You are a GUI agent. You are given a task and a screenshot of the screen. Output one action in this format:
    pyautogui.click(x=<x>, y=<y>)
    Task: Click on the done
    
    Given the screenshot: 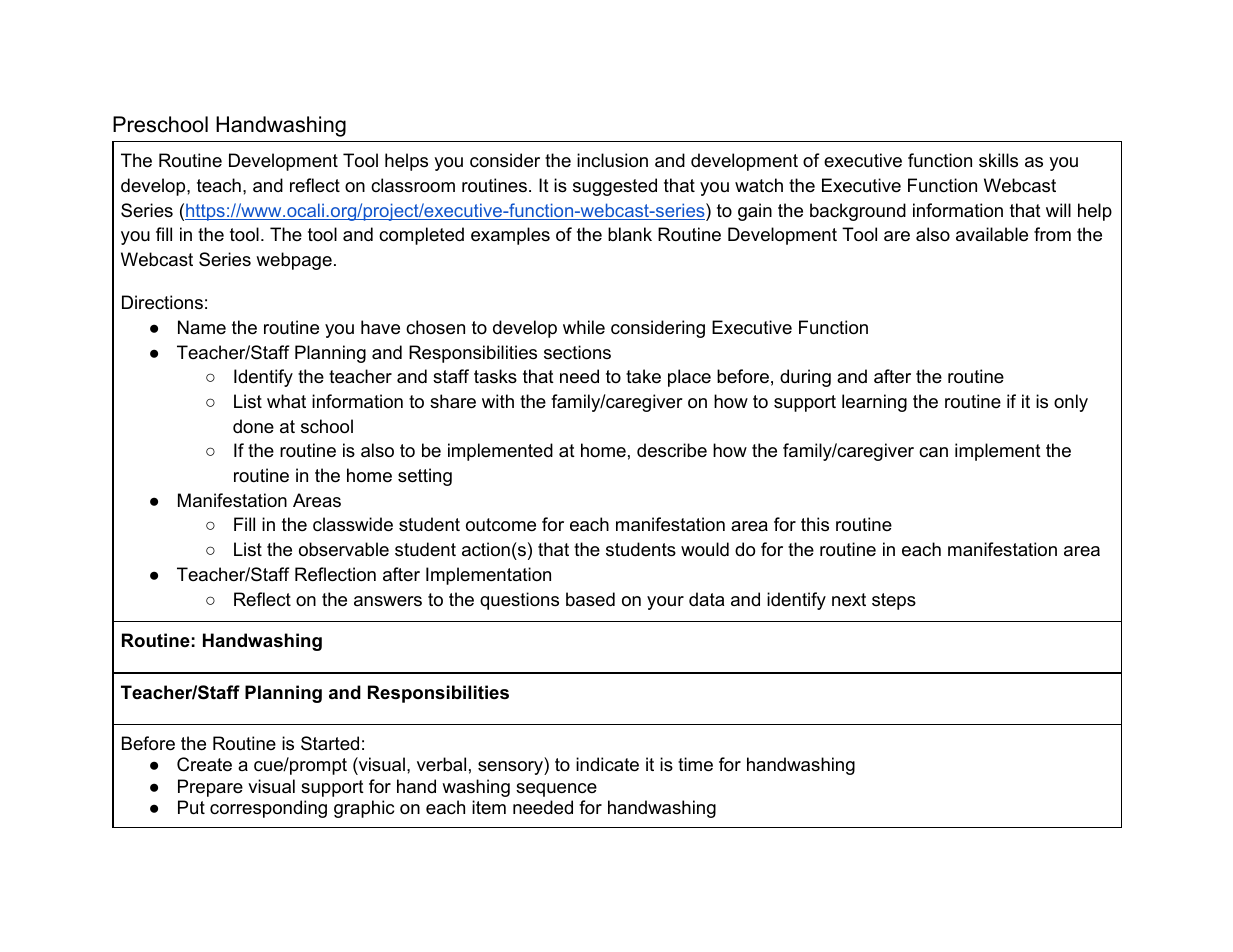 What is the action you would take?
    pyautogui.click(x=253, y=426)
